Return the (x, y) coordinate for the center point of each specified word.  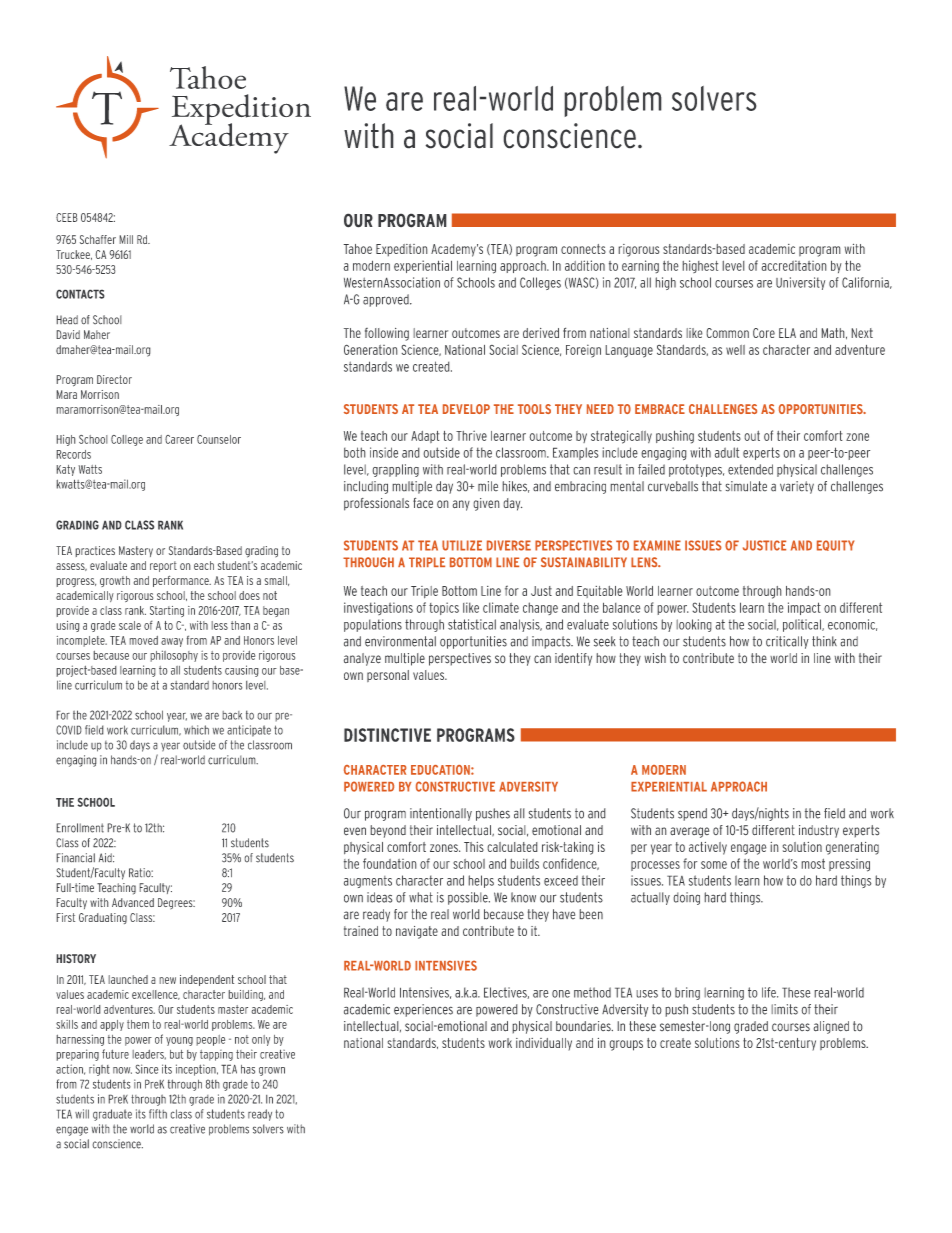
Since (147, 1069)
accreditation (794, 265)
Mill (126, 239)
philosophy (174, 656)
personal (388, 676)
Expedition (402, 250)
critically (787, 642)
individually (544, 1044)
